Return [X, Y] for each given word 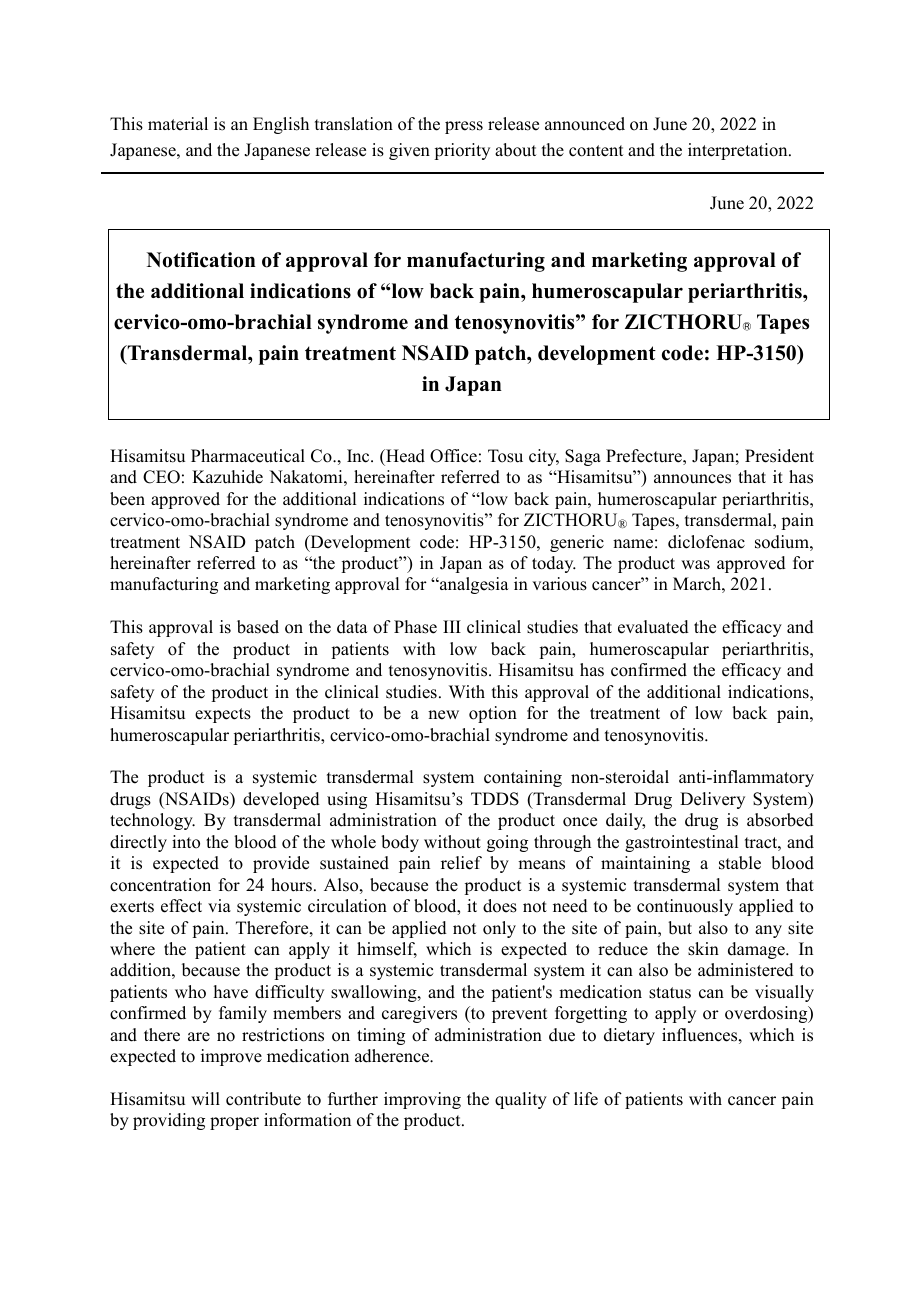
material [178, 124]
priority [462, 151]
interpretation [739, 151]
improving [422, 1100]
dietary [629, 1036]
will [205, 1098]
